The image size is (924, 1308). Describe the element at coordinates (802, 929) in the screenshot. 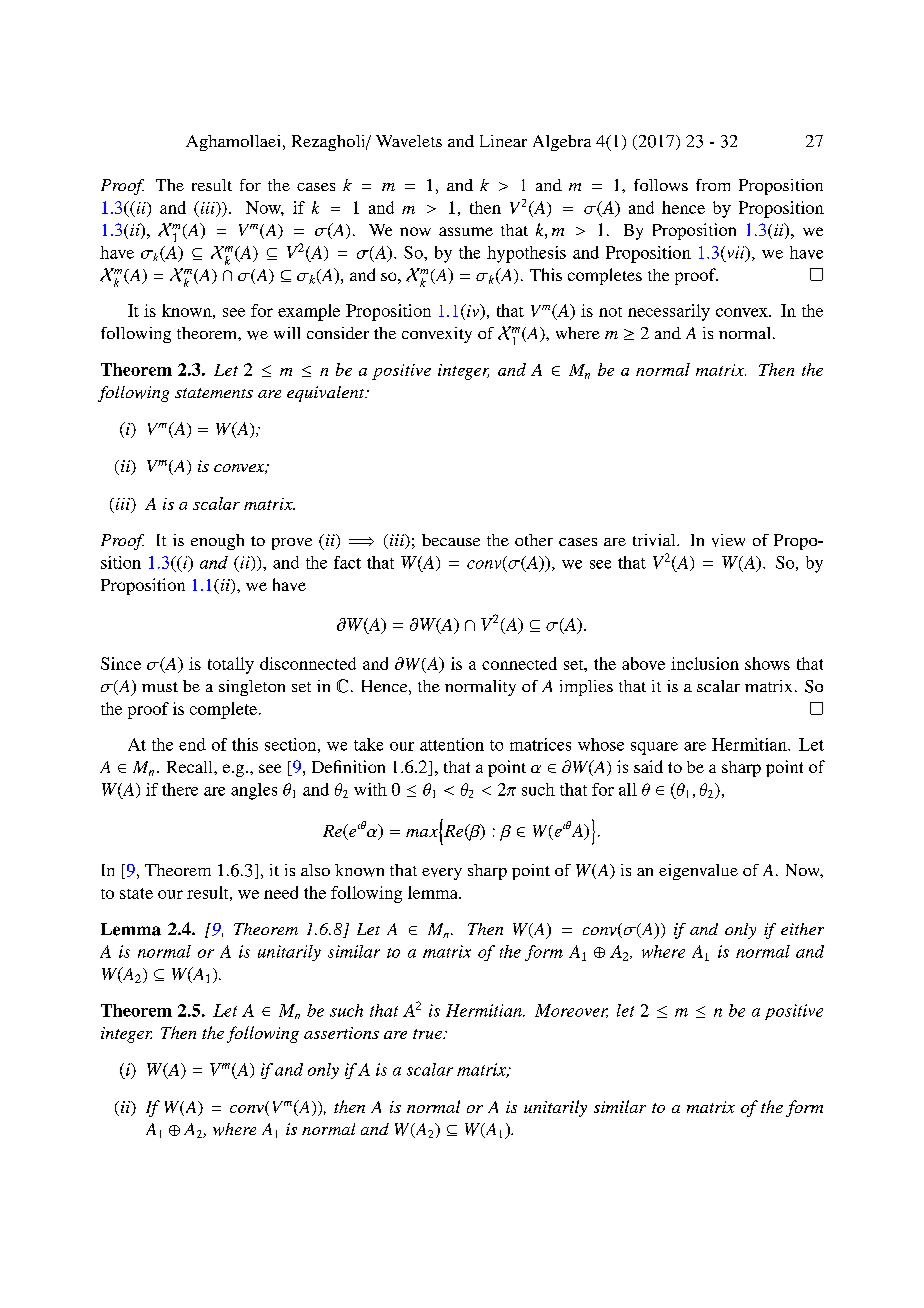

I see `either` at that location.
